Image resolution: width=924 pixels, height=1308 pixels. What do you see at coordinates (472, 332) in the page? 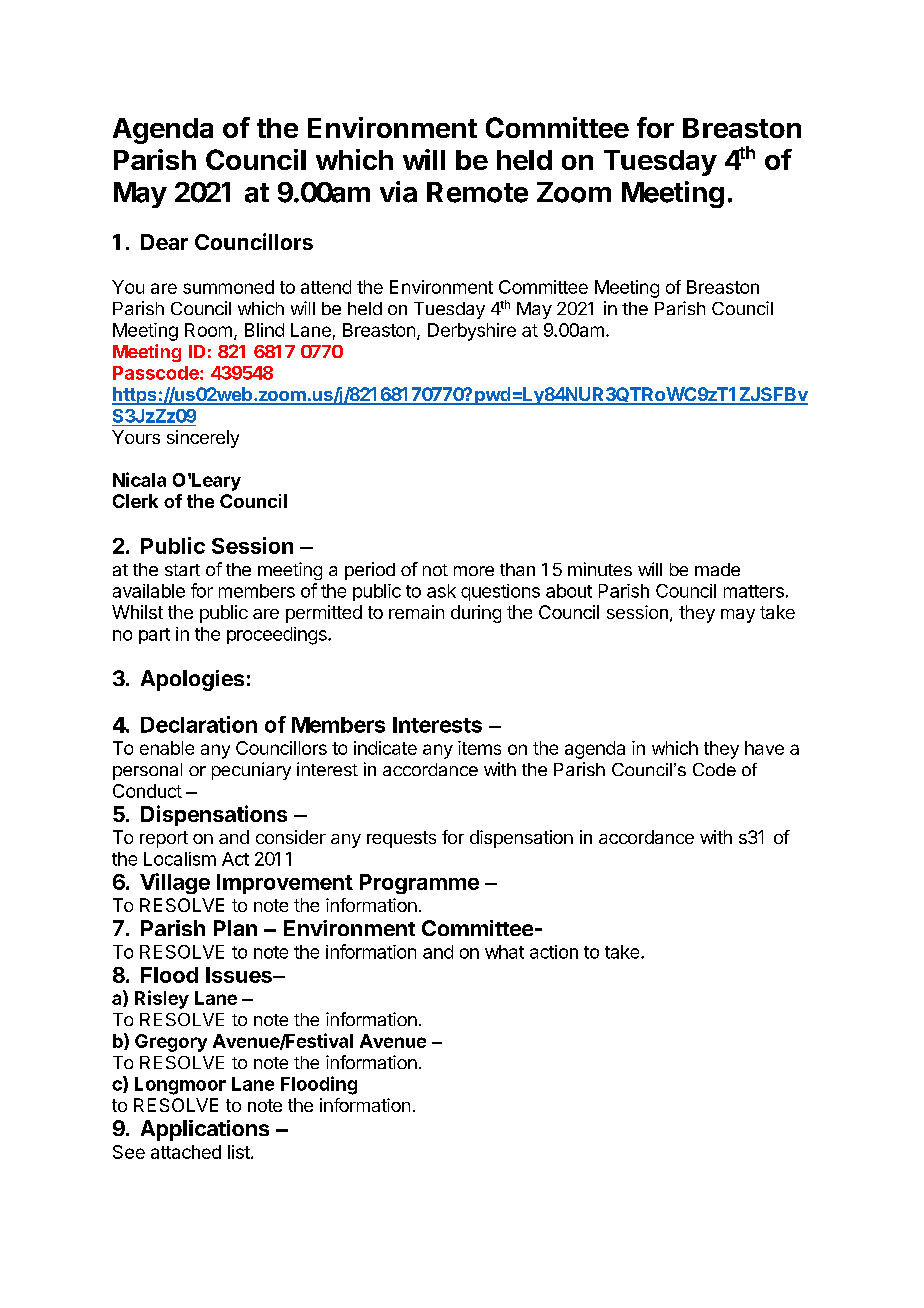
I see `Derbyshire` at bounding box center [472, 332].
